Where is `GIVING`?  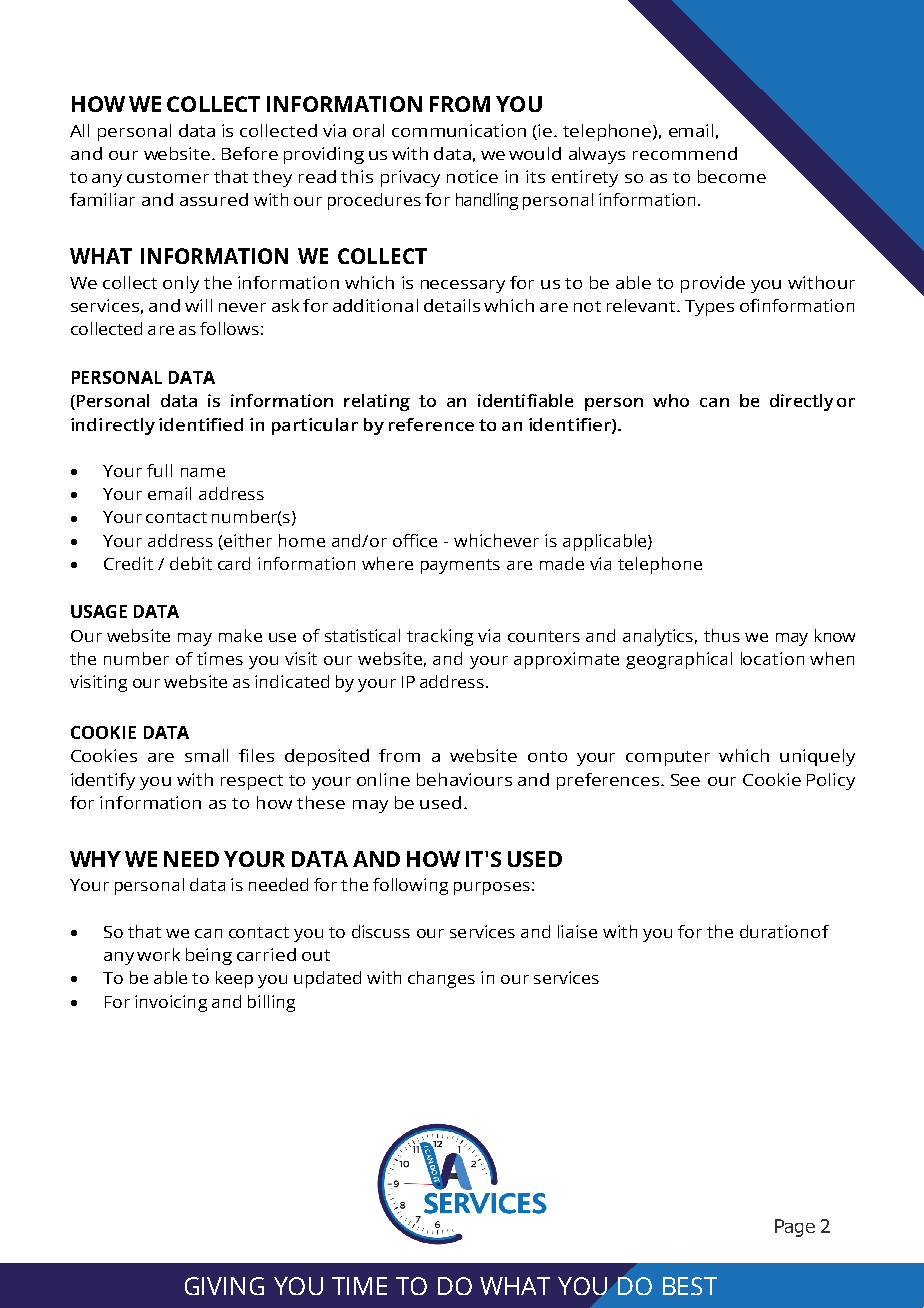
GIVING is located at coordinates (224, 1286).
